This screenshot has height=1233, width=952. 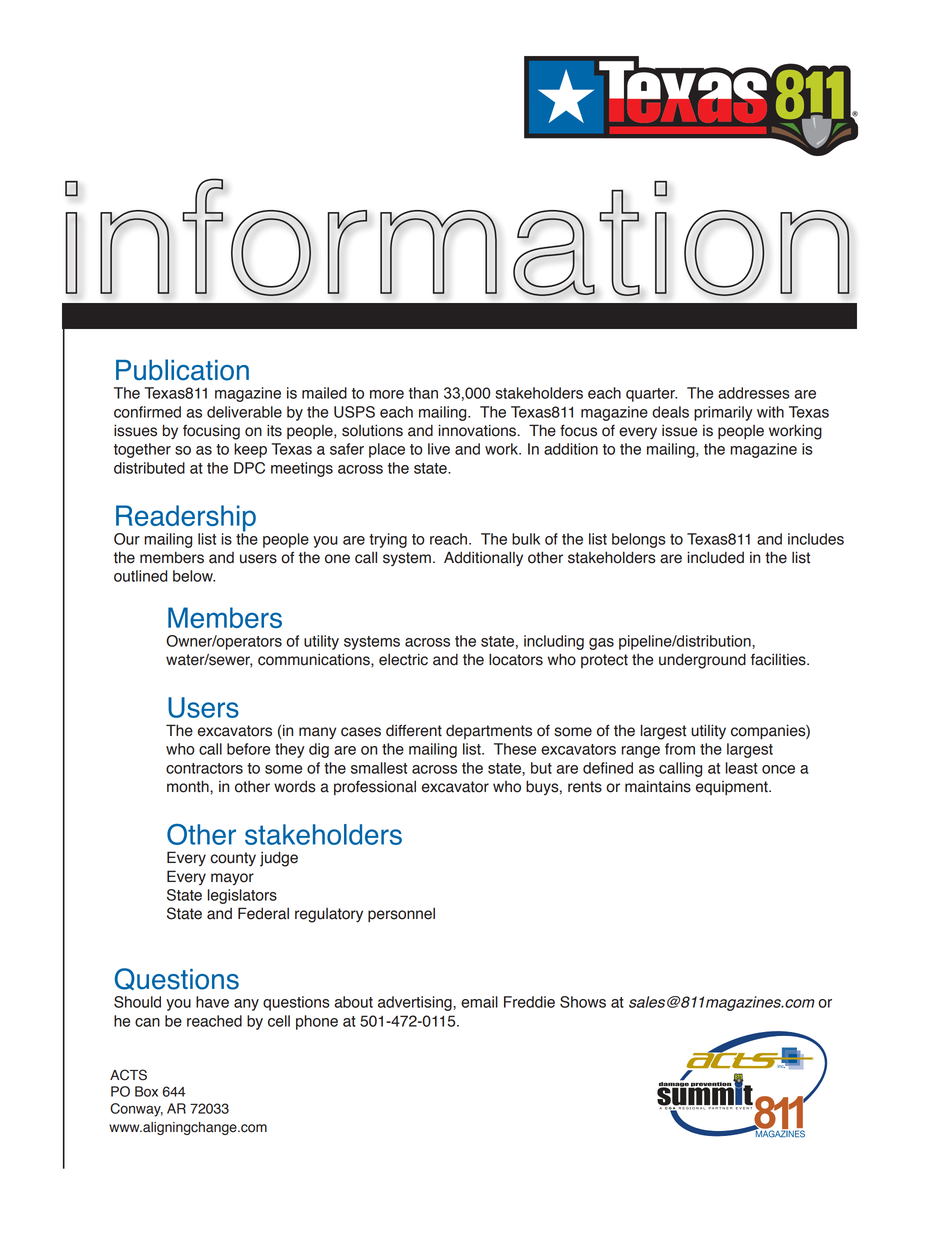 What do you see at coordinates (479, 1002) in the screenshot?
I see `email` at bounding box center [479, 1002].
